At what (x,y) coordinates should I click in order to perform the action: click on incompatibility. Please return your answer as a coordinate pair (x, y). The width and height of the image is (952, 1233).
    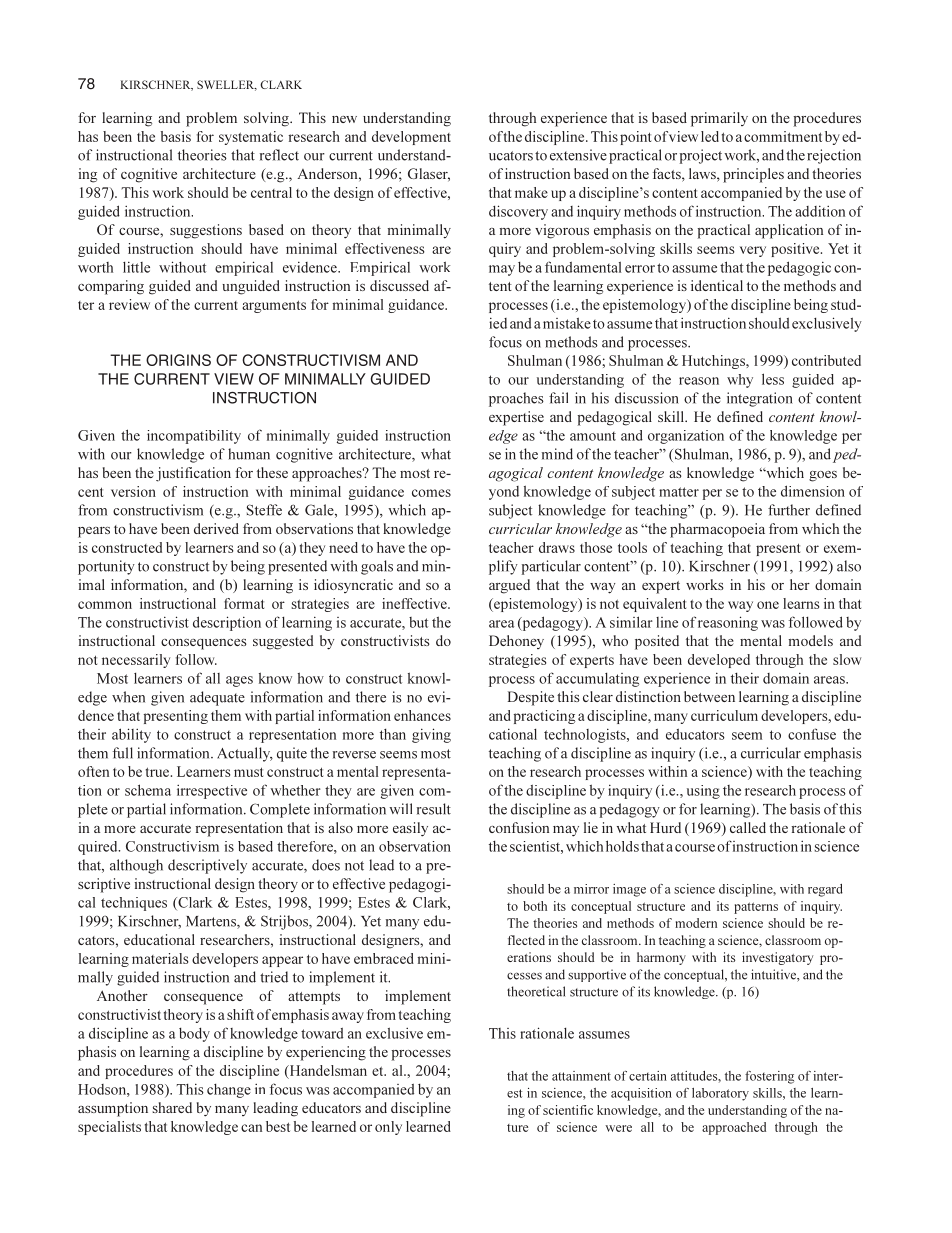
    Looking at the image, I should click on (194, 437).
